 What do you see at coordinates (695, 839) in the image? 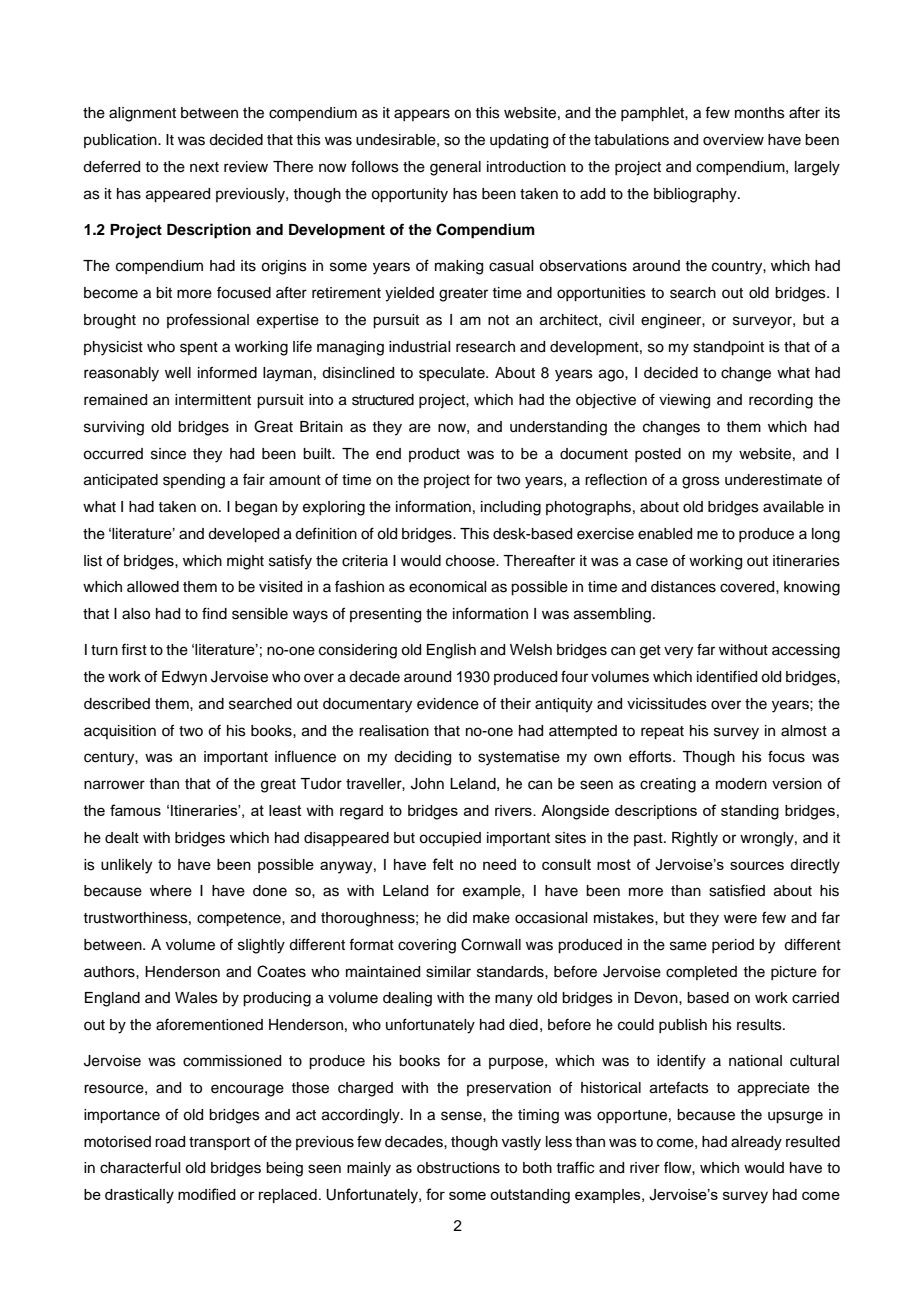
I see `Rightly` at bounding box center [695, 839].
